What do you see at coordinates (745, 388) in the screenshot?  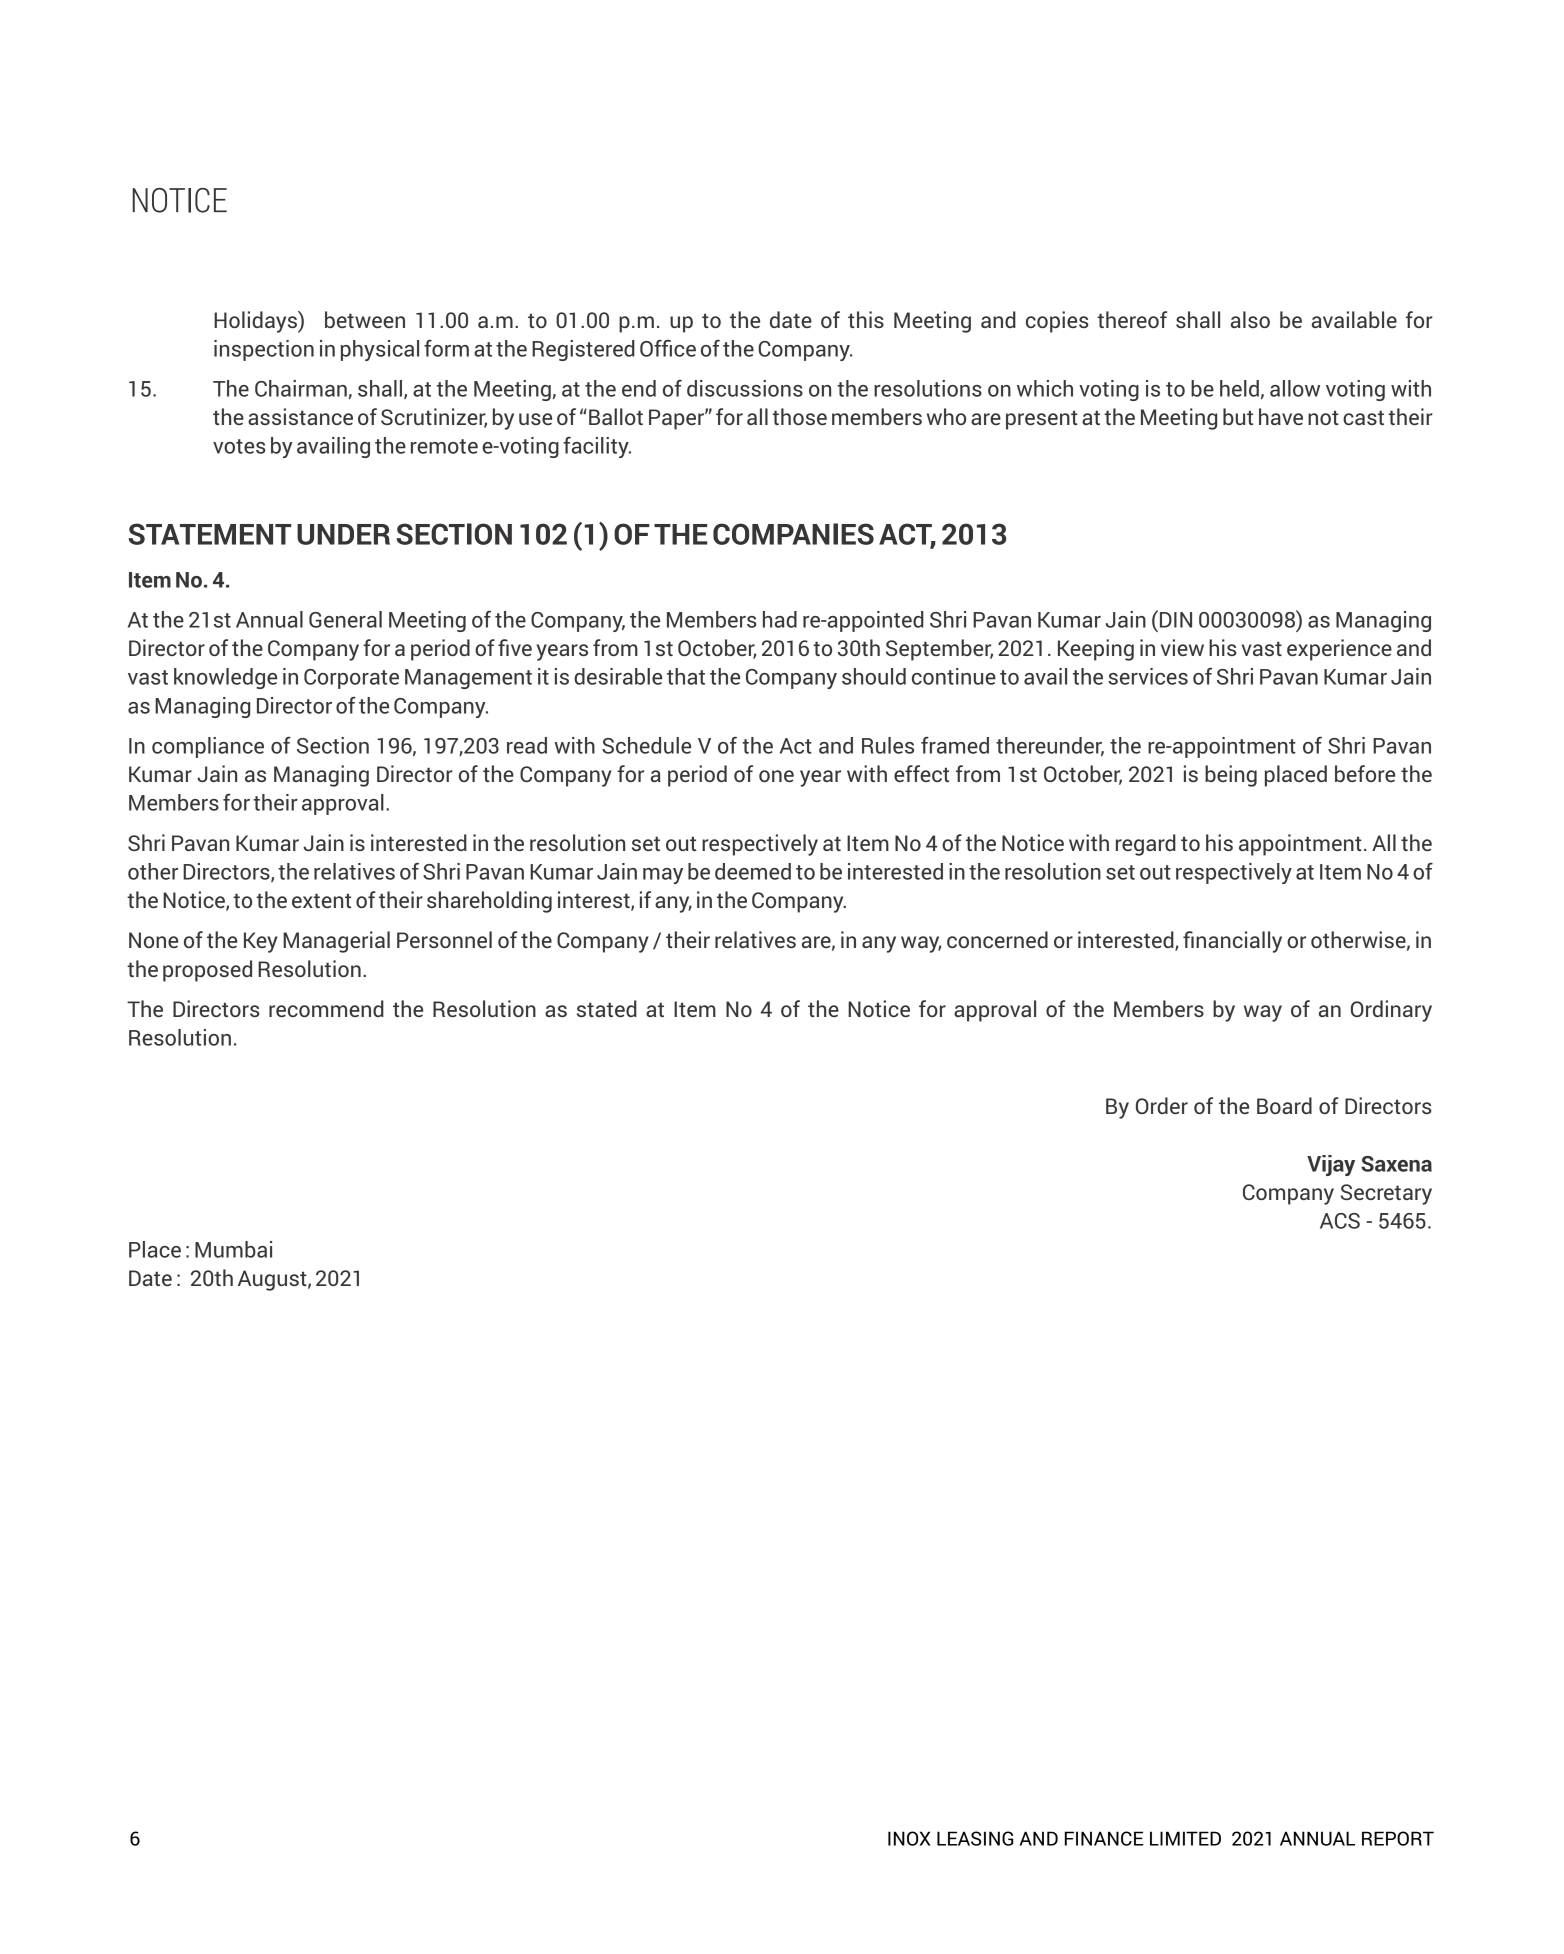 I see `discussions` at bounding box center [745, 388].
